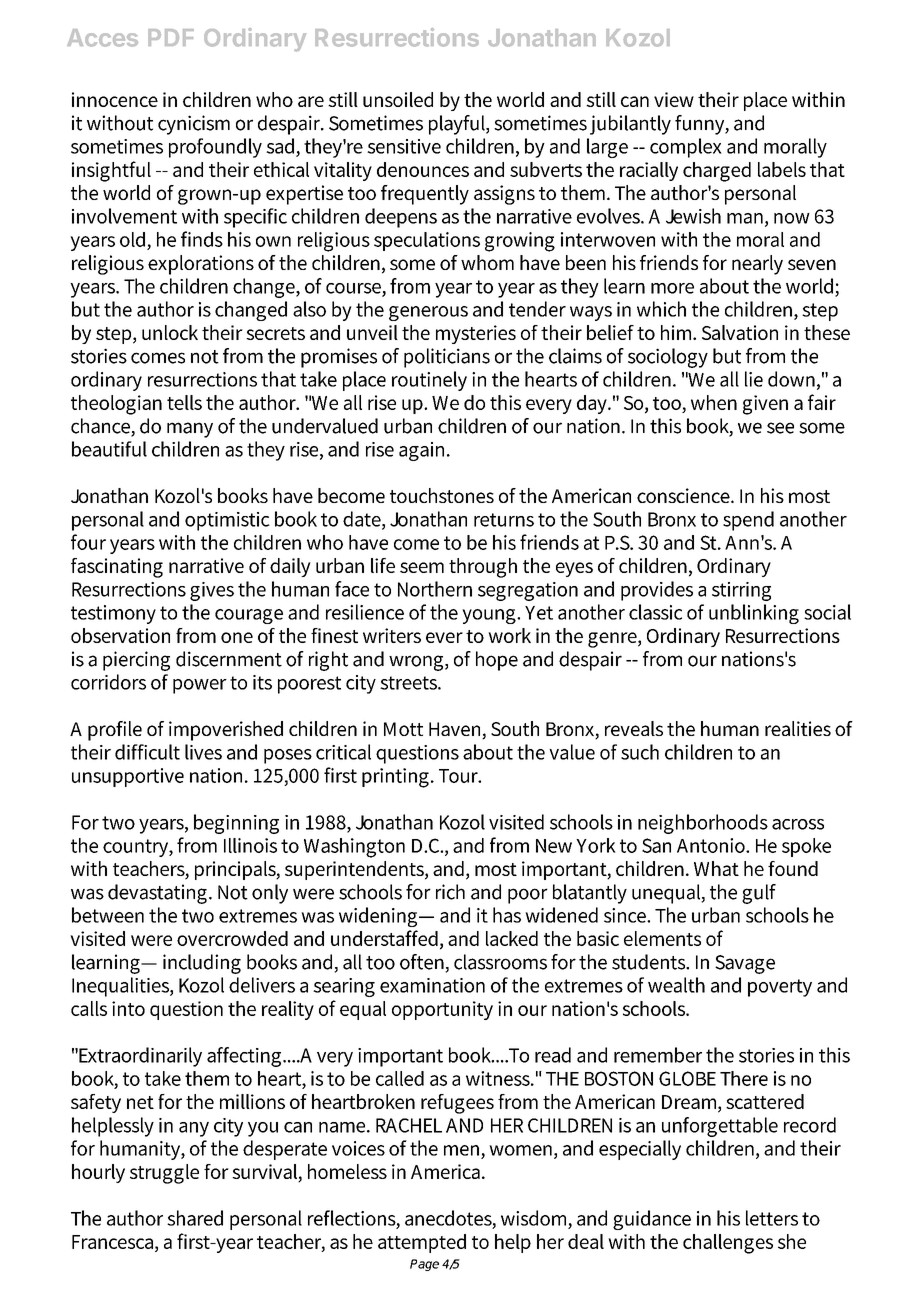  I want to click on shared, so click(195, 1218).
